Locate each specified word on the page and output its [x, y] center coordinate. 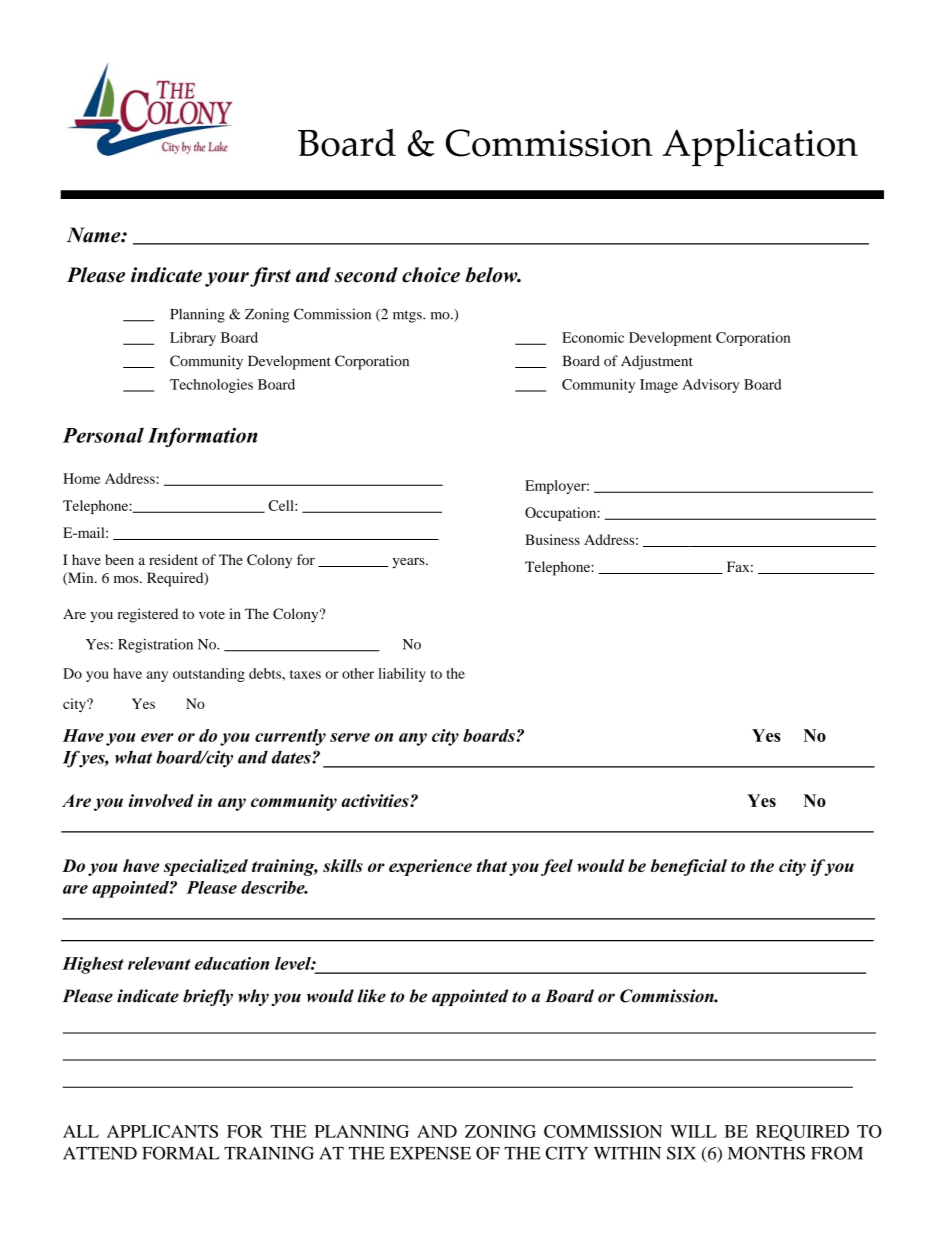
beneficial [689, 867]
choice [431, 275]
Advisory [710, 386]
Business [552, 539]
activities [376, 800]
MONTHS [766, 1153]
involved [161, 800]
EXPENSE [430, 1153]
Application [760, 148]
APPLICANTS [162, 1131]
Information [203, 437]
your [227, 279]
